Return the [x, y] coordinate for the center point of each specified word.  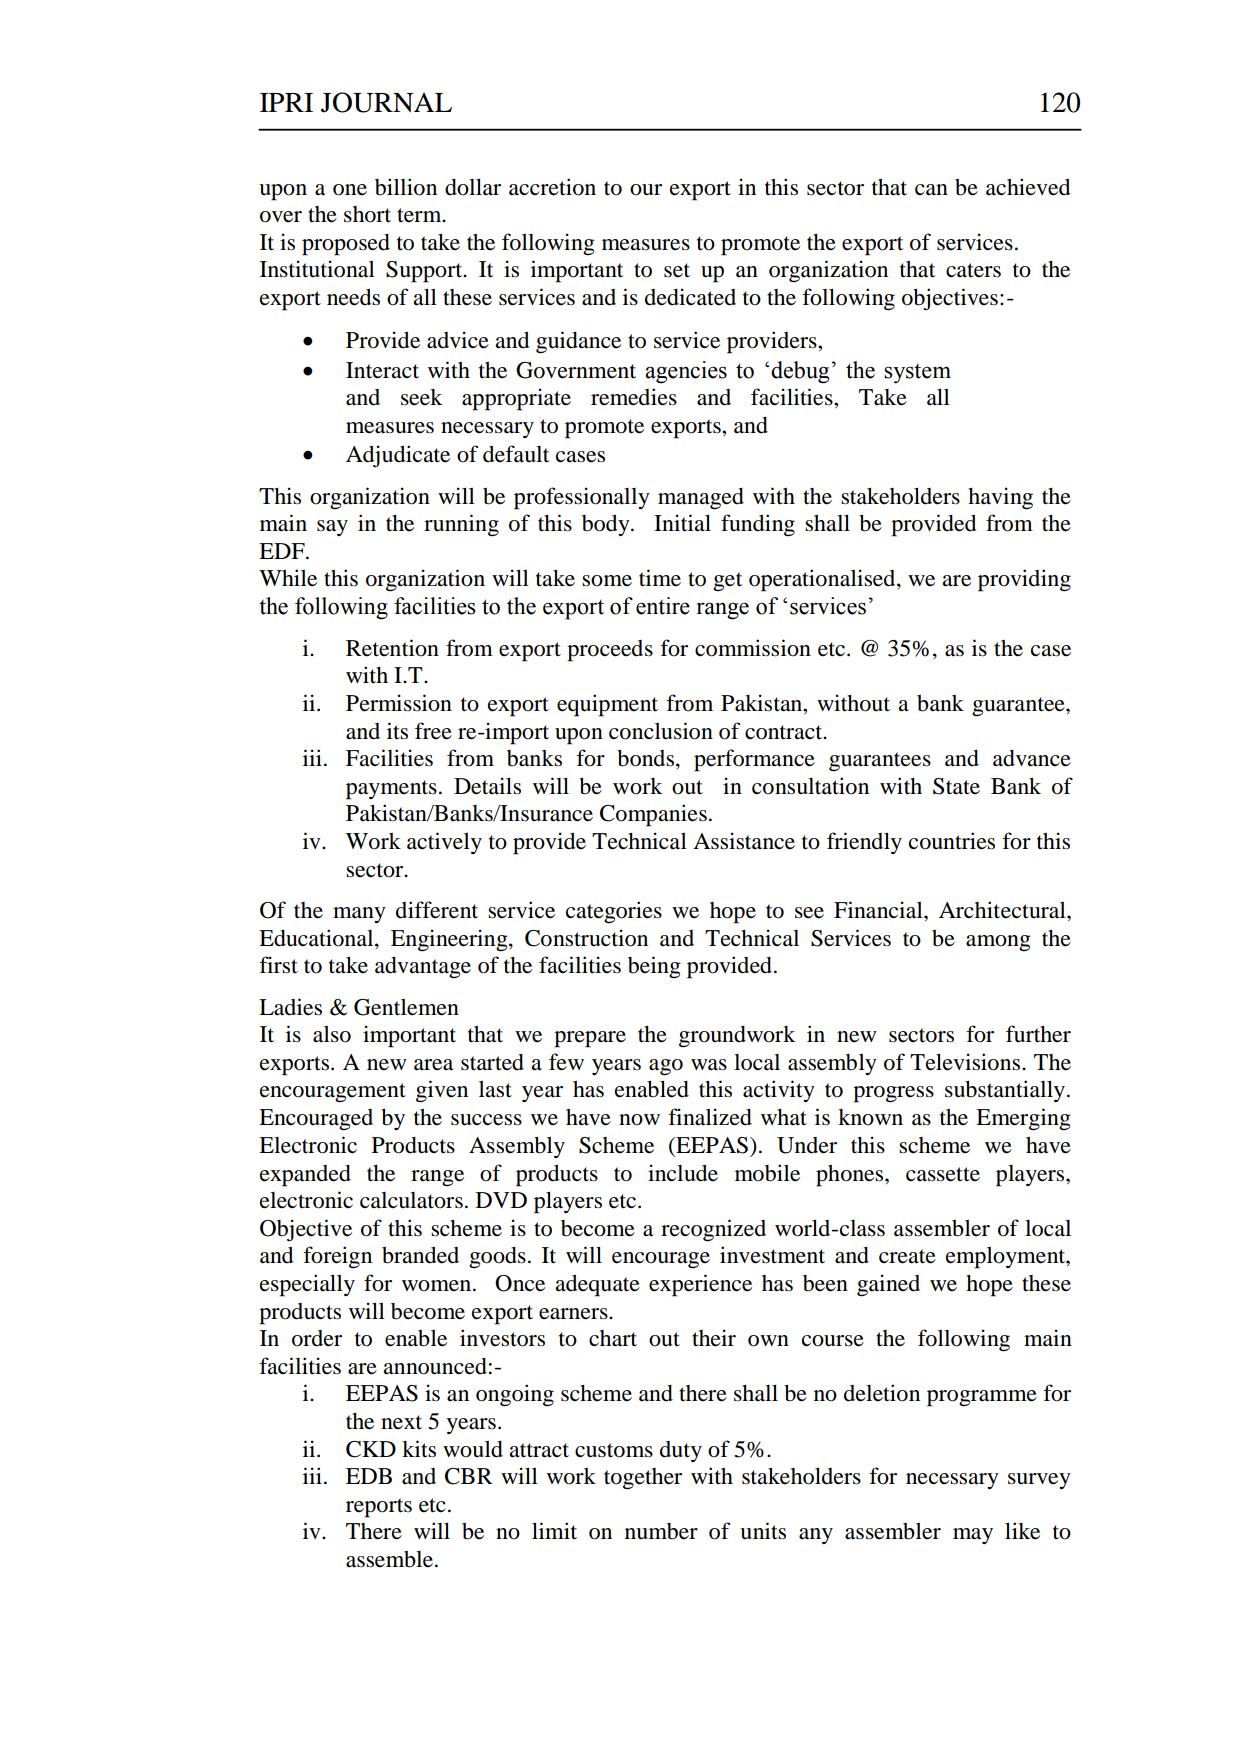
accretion [552, 187]
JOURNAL [386, 102]
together [643, 1479]
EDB [369, 1476]
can [931, 190]
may [973, 1536]
